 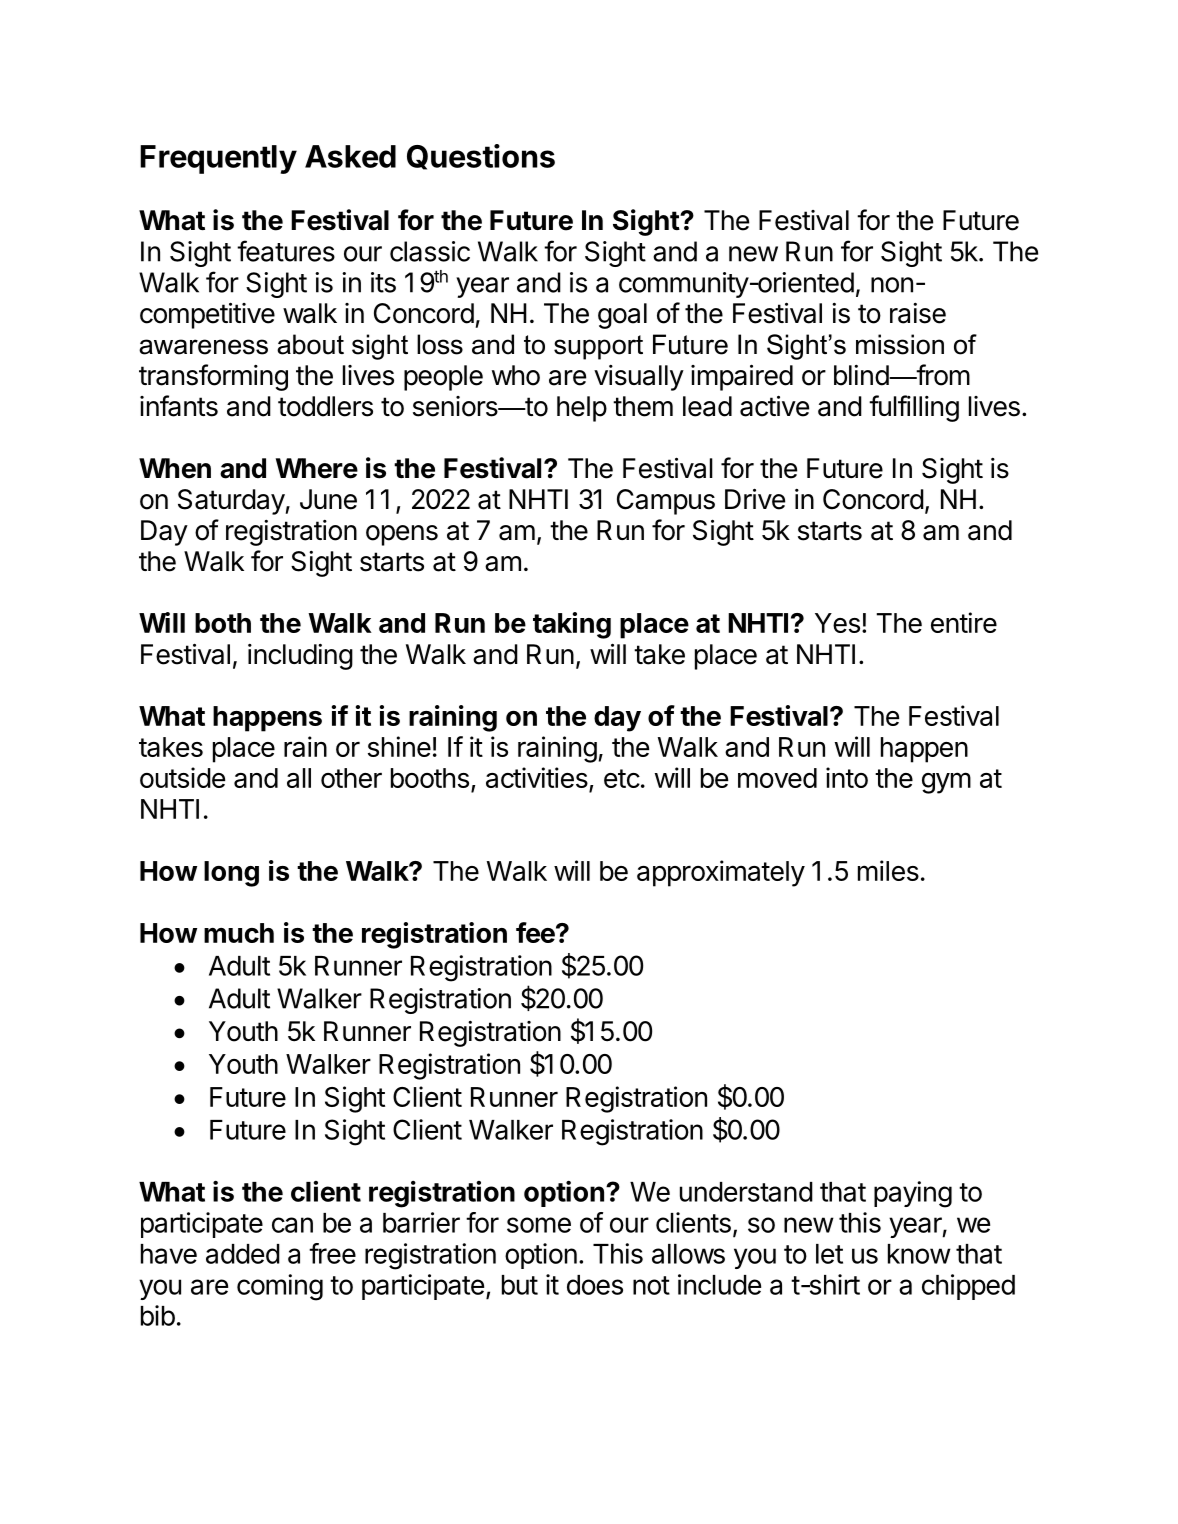 I want to click on does, so click(x=595, y=1285).
